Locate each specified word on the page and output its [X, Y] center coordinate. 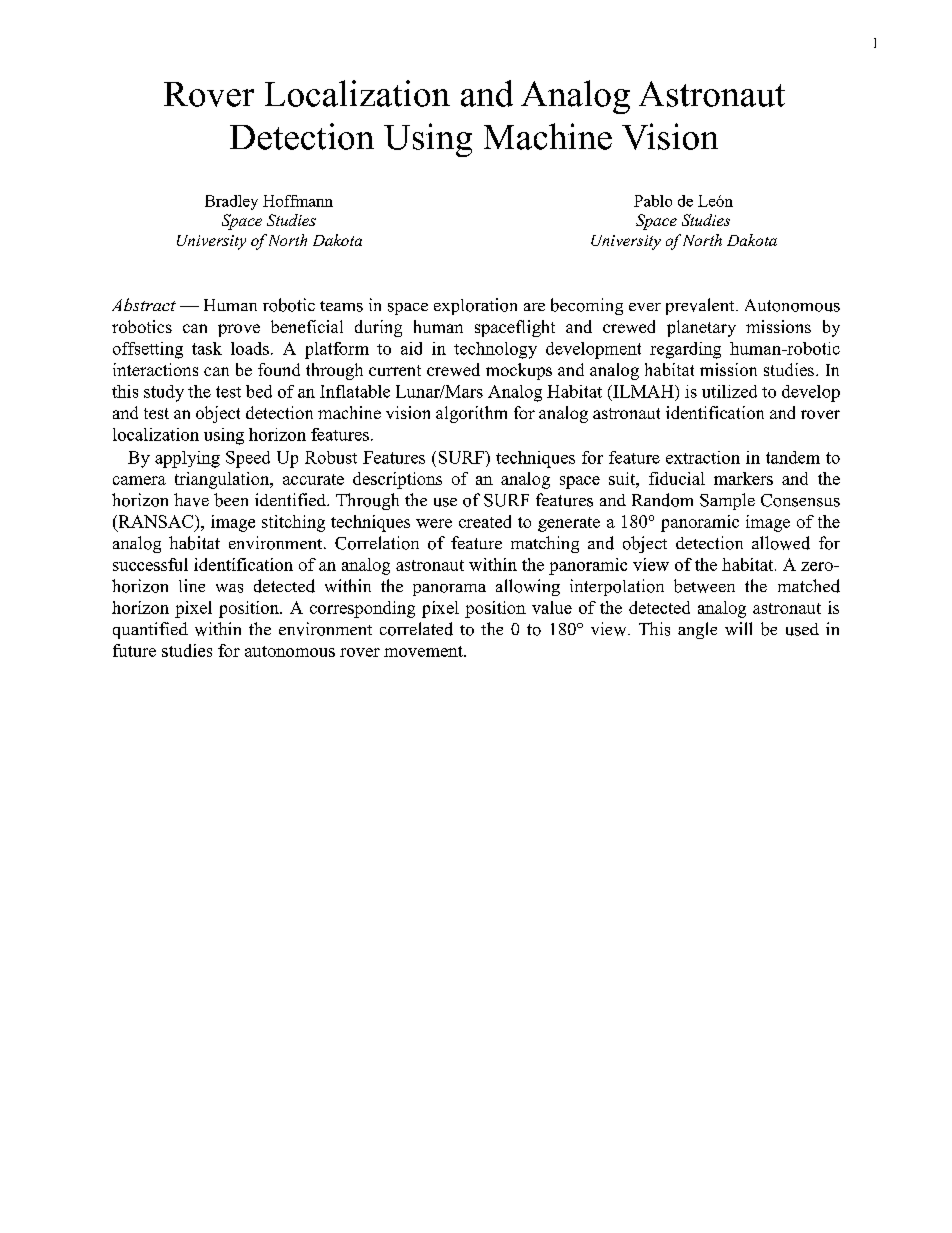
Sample [727, 501]
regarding [685, 350]
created [485, 521]
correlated [416, 629]
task [207, 348]
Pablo [653, 201]
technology [495, 350]
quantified [150, 630]
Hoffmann [298, 201]
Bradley [231, 202]
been [231, 500]
